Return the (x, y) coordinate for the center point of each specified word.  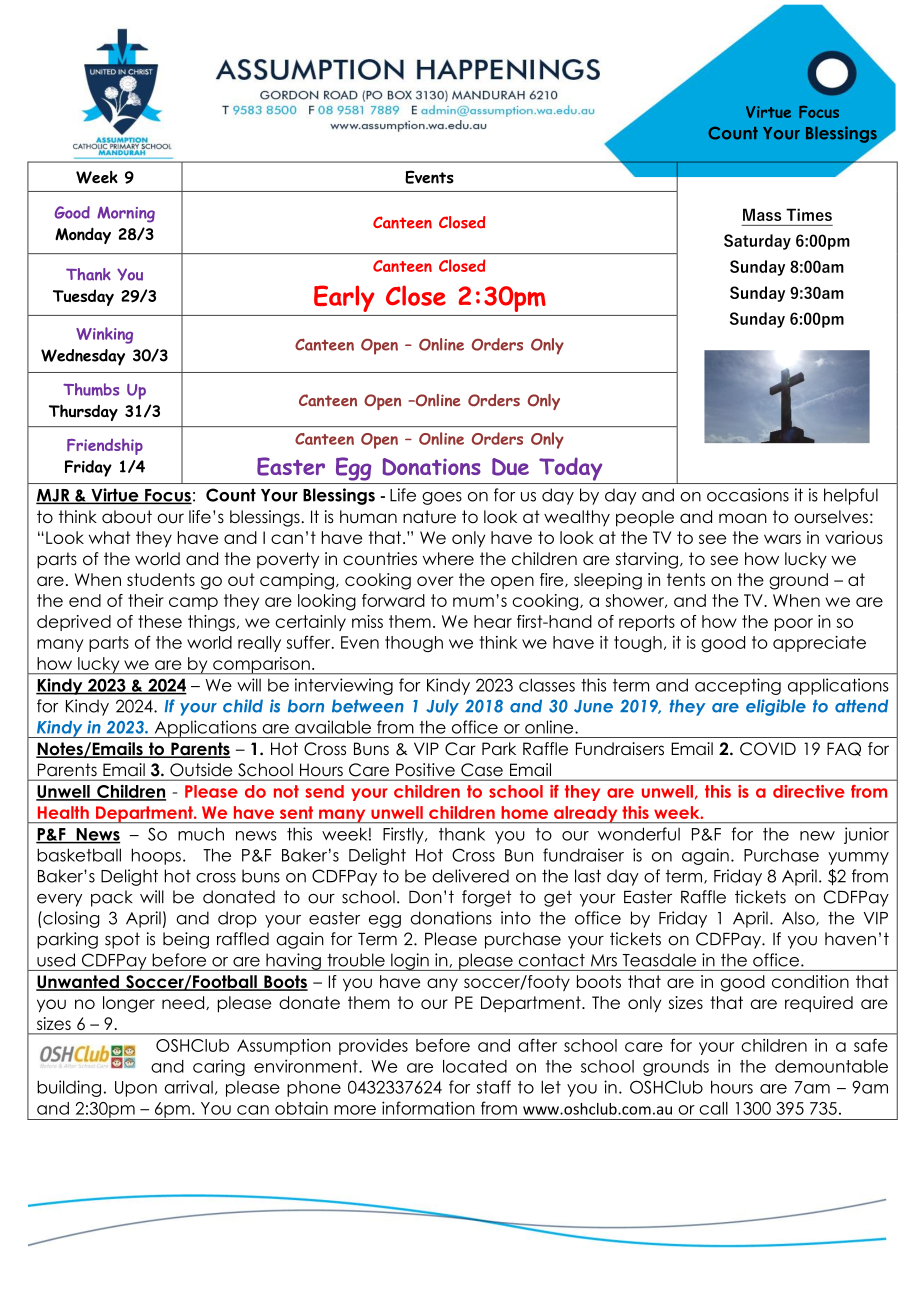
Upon (136, 1089)
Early (344, 298)
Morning (126, 215)
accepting (738, 686)
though (414, 644)
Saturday (757, 242)
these (160, 621)
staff (494, 1087)
